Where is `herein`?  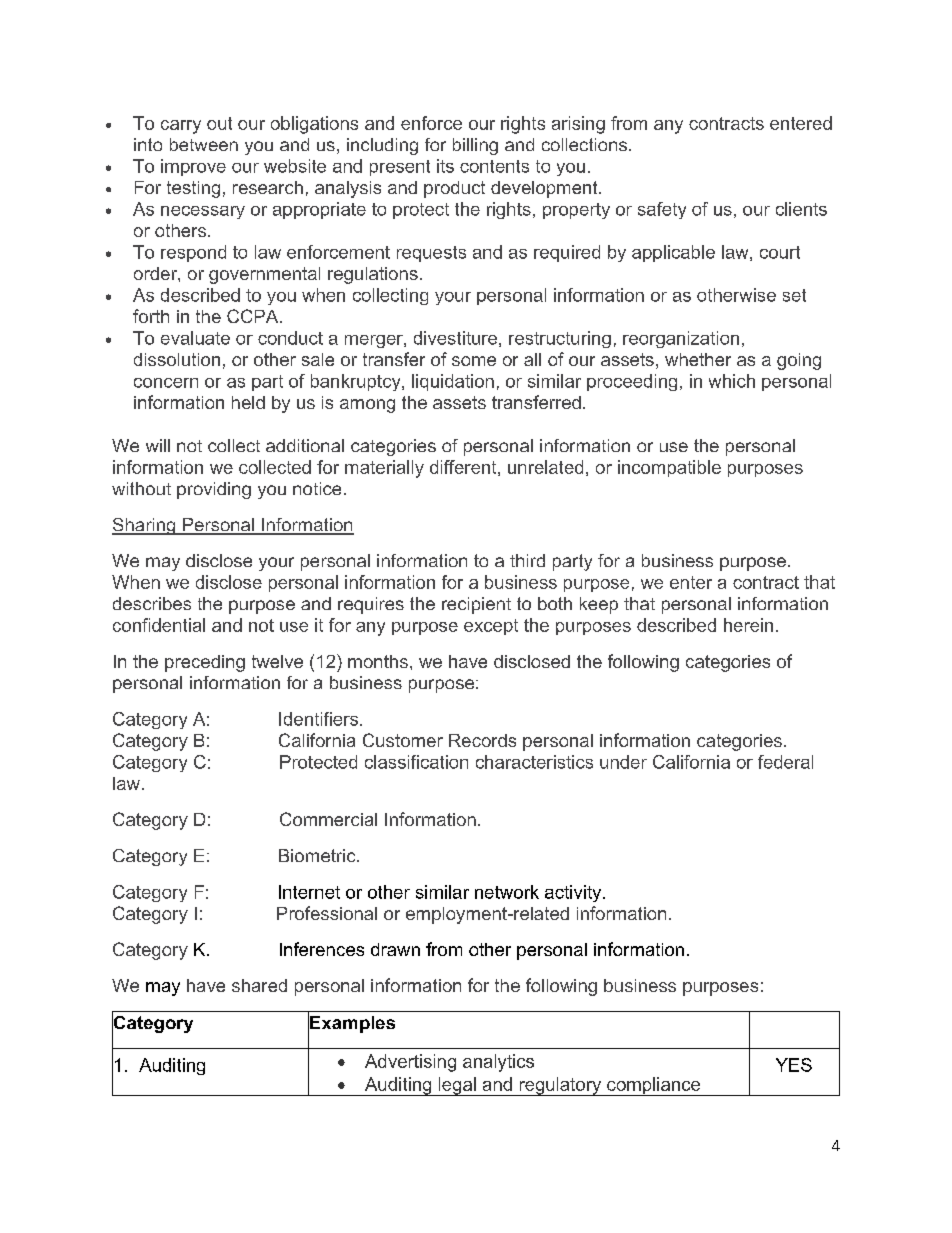 herein is located at coordinates (748, 625).
